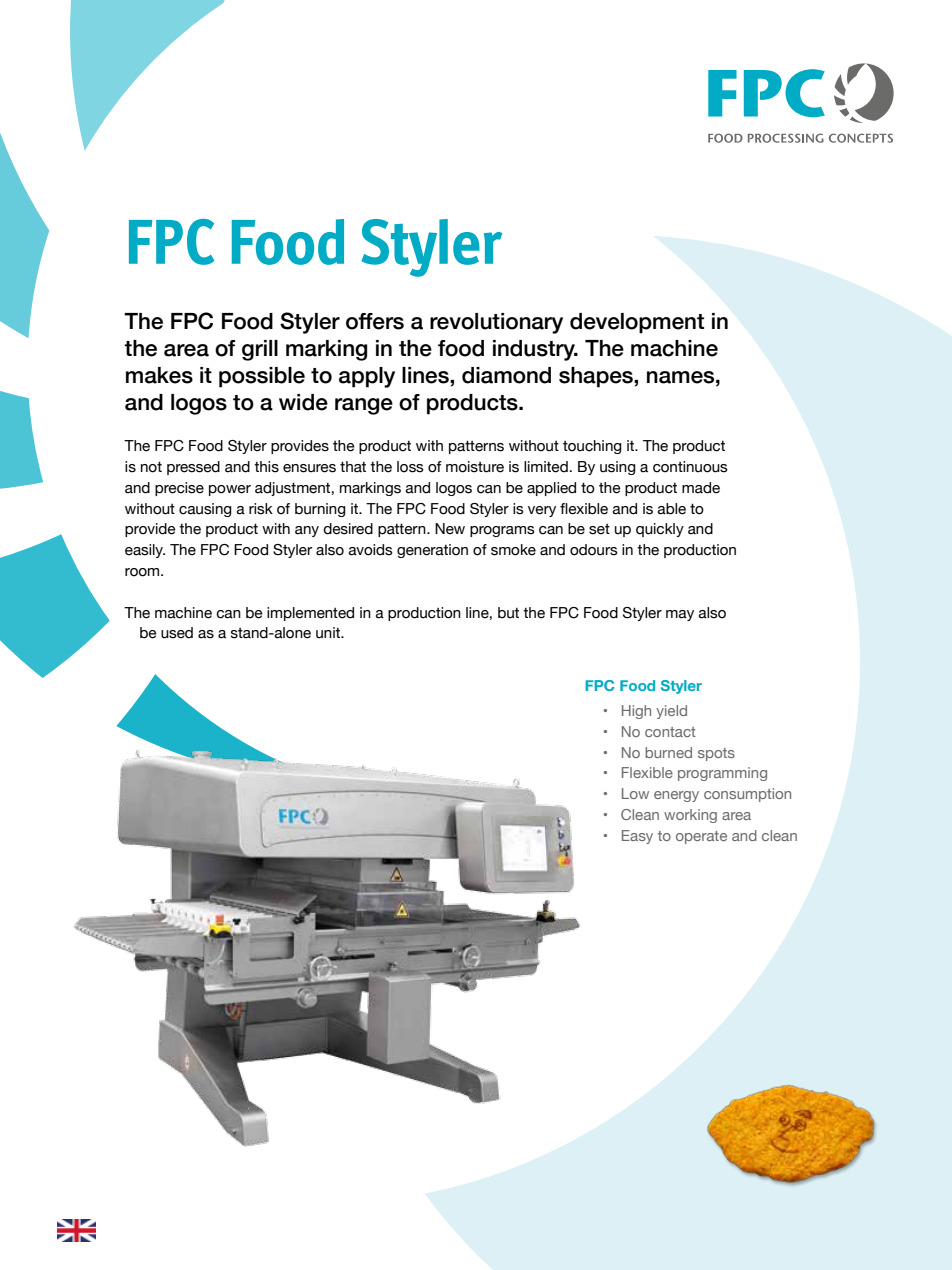 Image resolution: width=952 pixels, height=1270 pixels. I want to click on generation, so click(432, 551).
